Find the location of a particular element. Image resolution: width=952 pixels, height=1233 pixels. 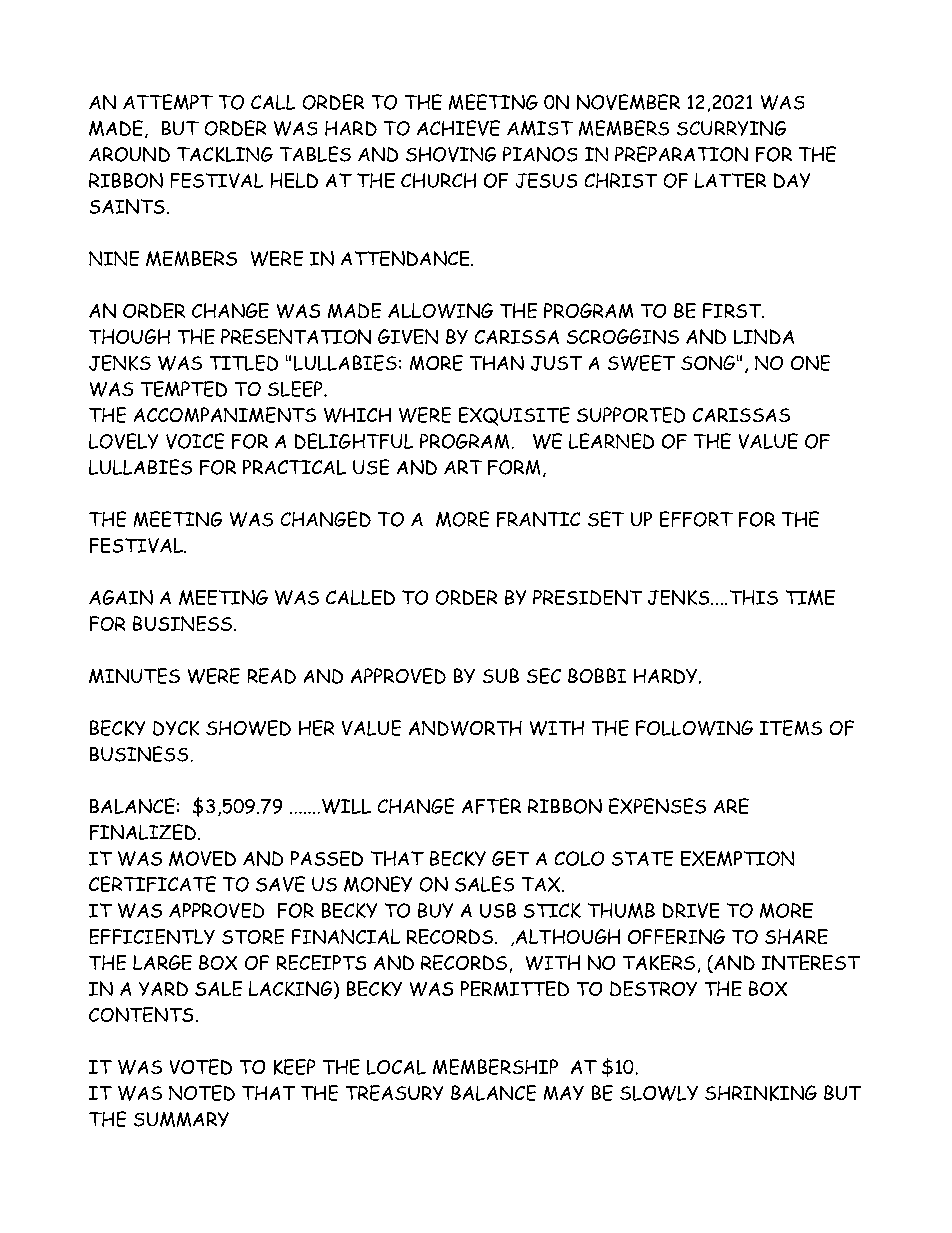

TACKLING is located at coordinates (225, 154).
